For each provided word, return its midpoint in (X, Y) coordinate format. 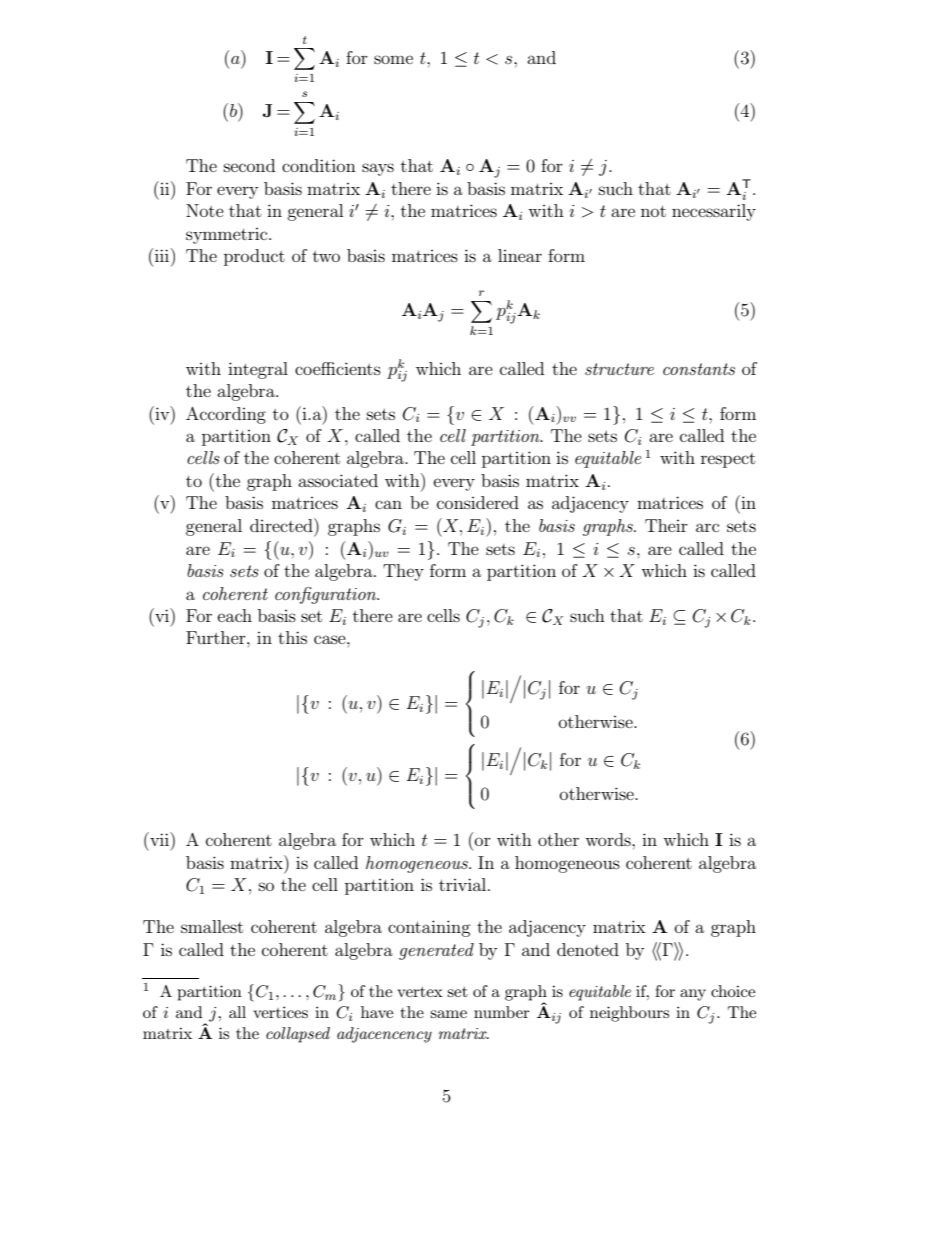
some (393, 59)
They (403, 572)
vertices (280, 1012)
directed (282, 525)
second (249, 165)
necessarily (714, 212)
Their (666, 525)
